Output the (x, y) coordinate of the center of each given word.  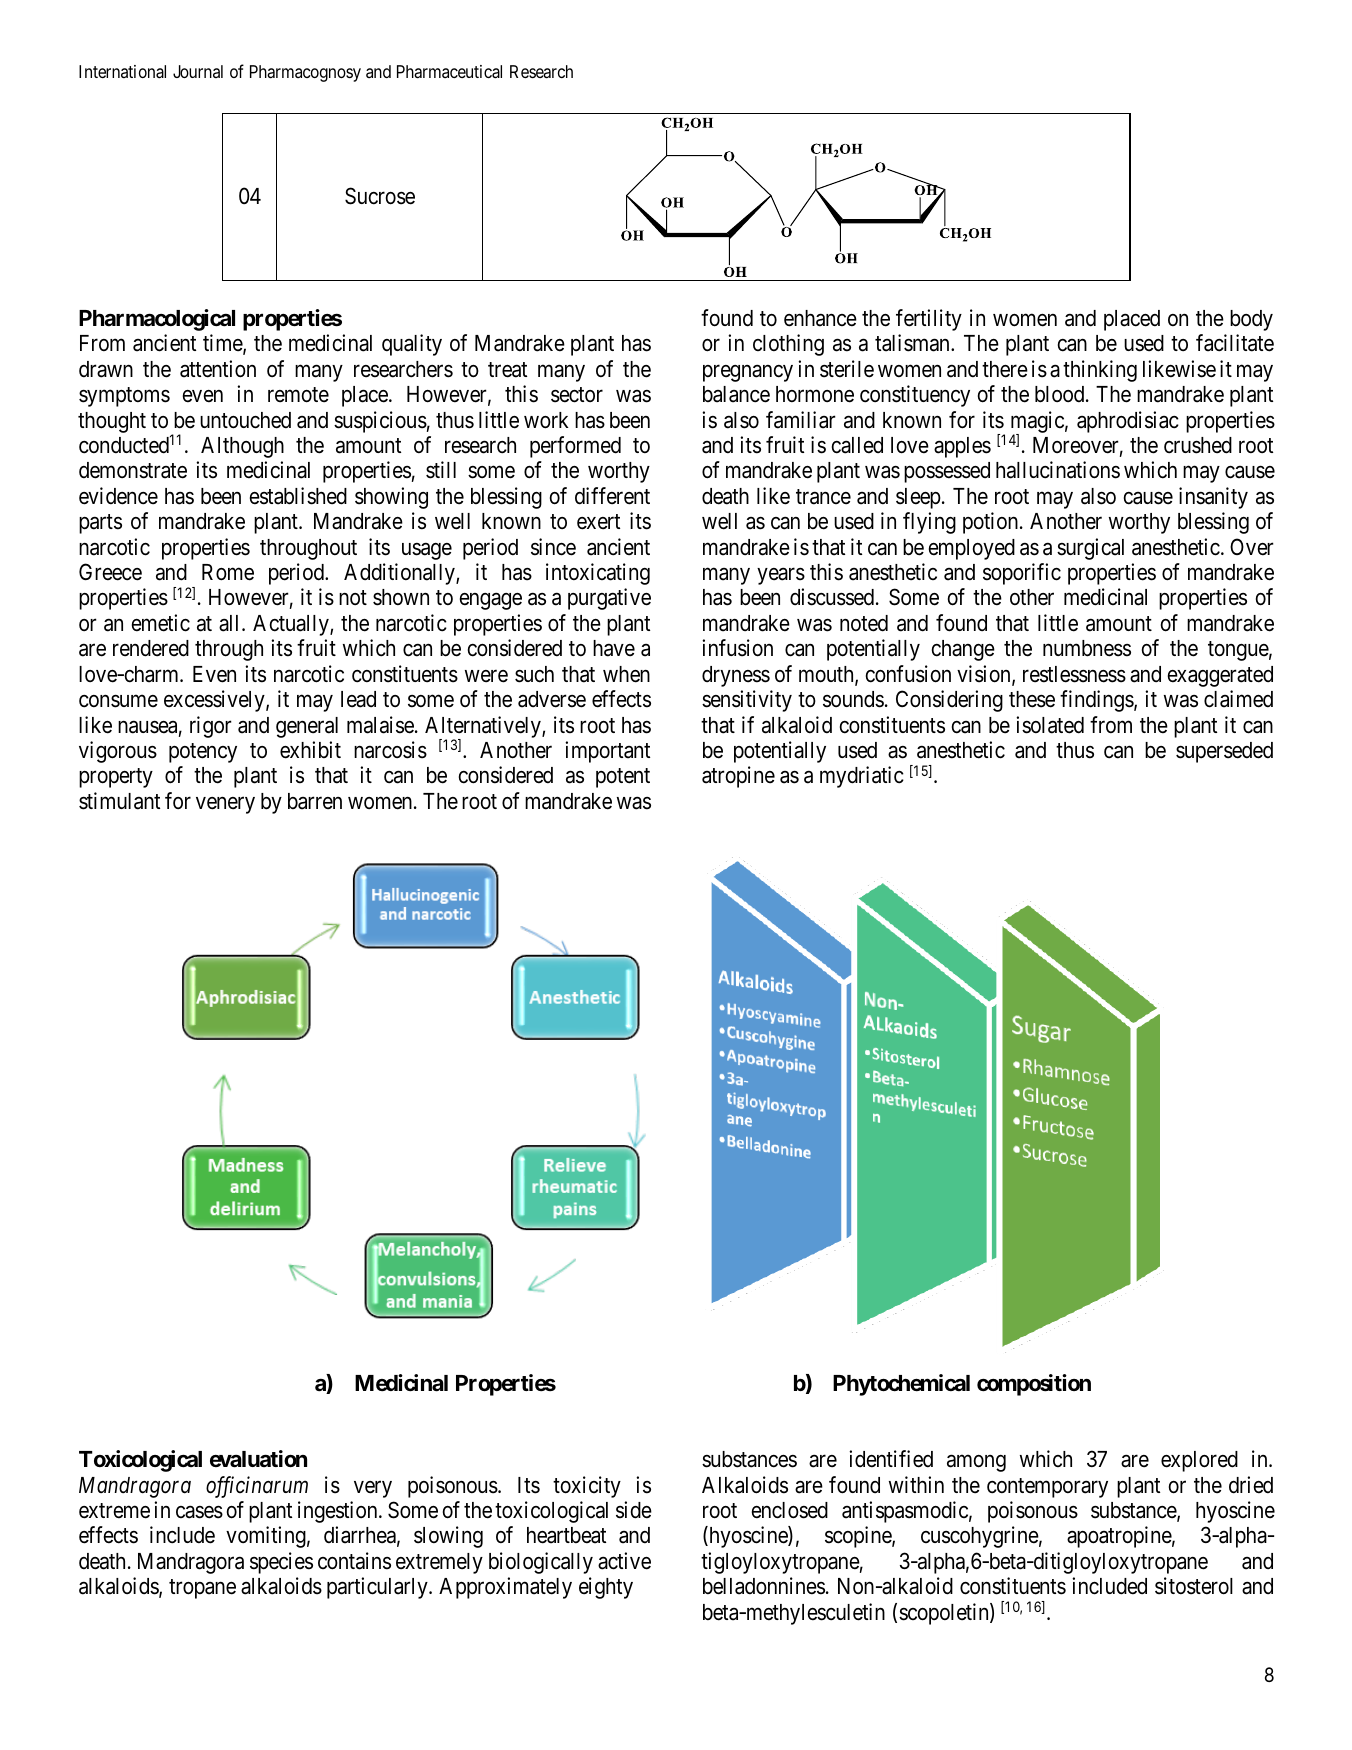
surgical (1090, 549)
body (1251, 320)
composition (1034, 1385)
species (281, 1563)
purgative (609, 599)
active (624, 1561)
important (607, 752)
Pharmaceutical (449, 72)
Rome (228, 572)
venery (225, 805)
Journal (198, 71)
